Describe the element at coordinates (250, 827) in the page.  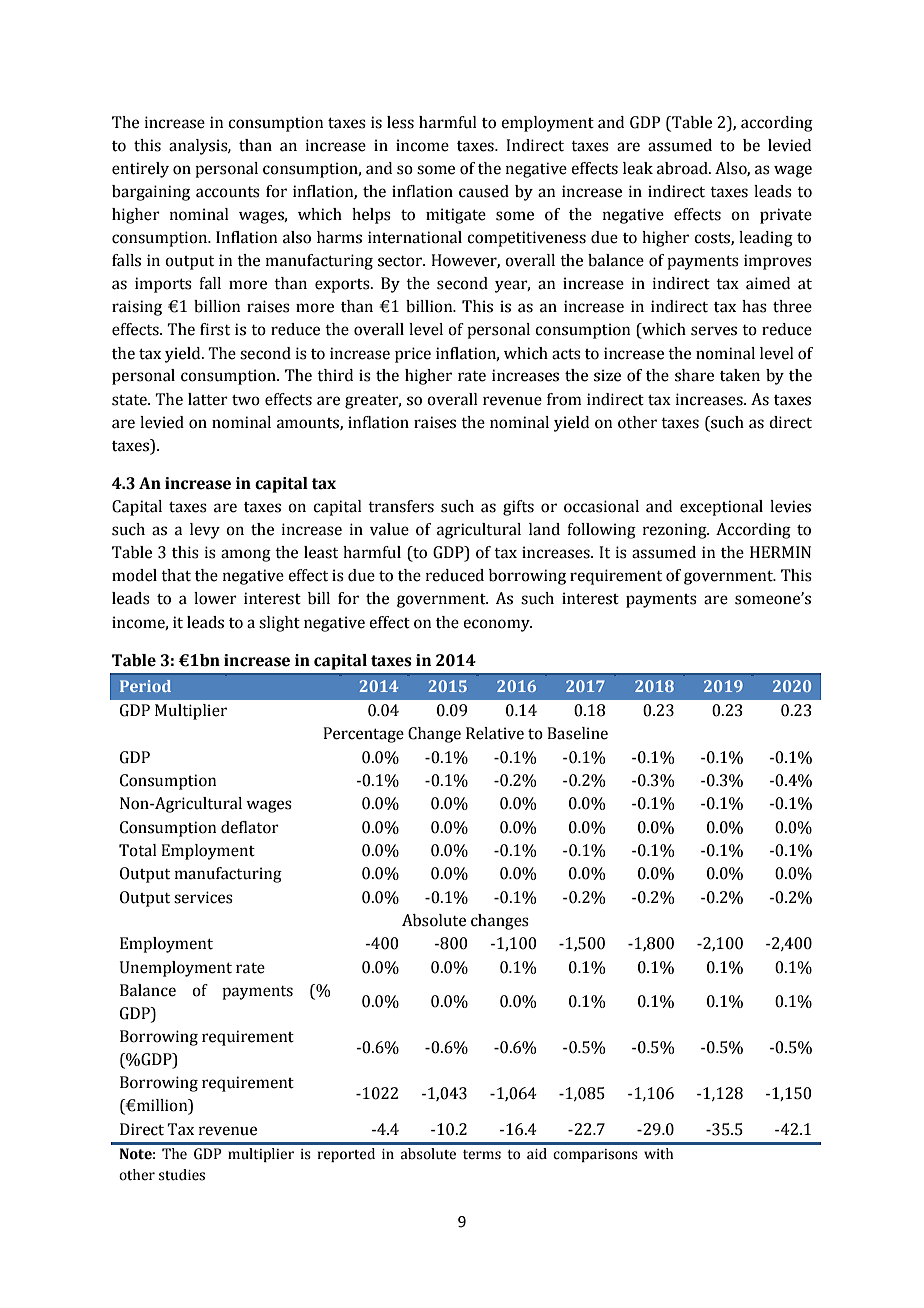
I see `deflator` at that location.
